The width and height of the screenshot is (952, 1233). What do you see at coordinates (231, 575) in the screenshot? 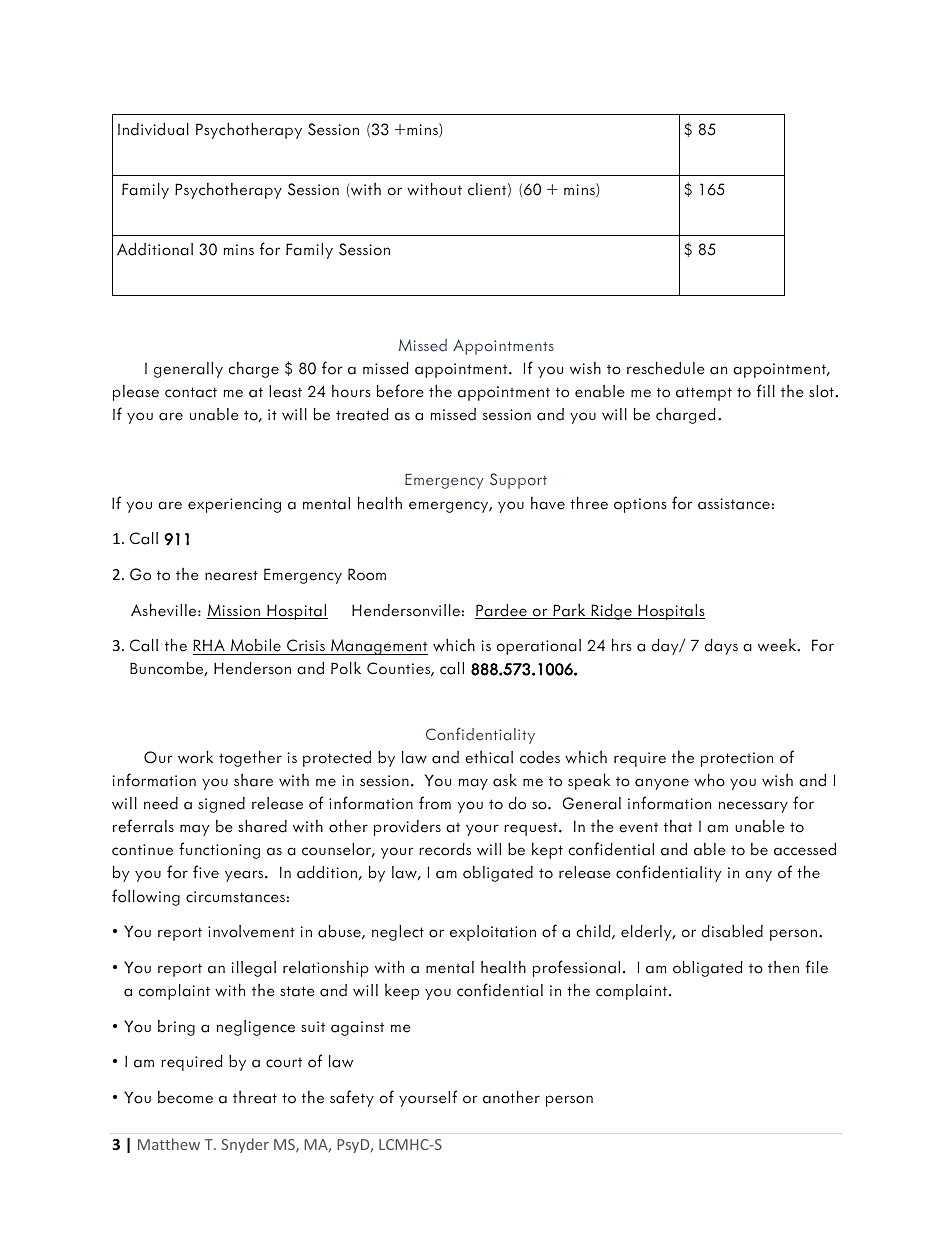
I see `nearest` at bounding box center [231, 575].
